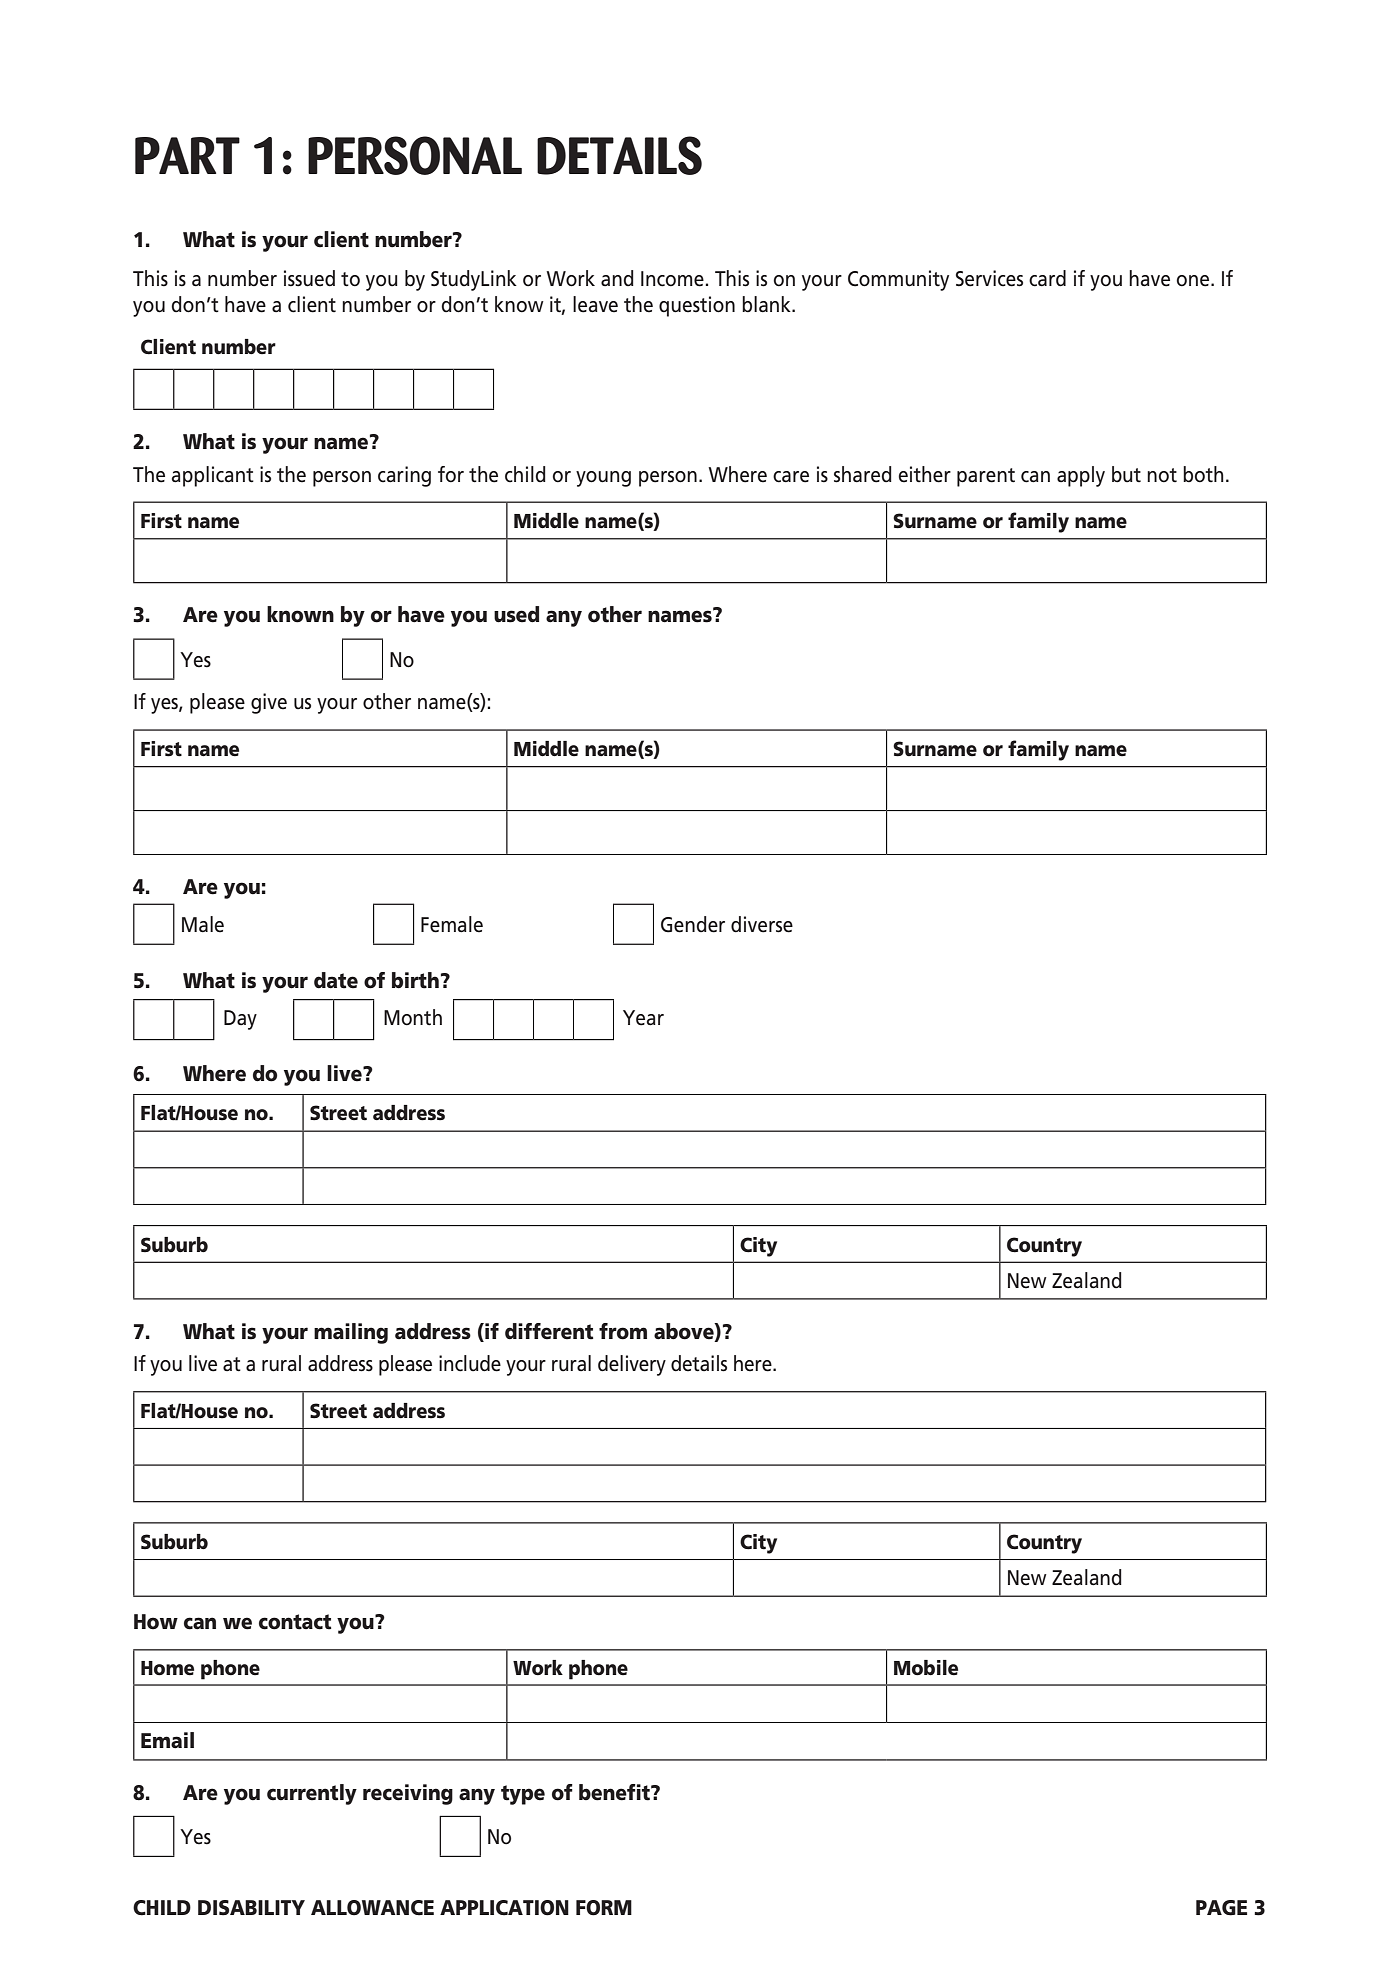 The width and height of the document is (1399, 1979). I want to click on Gender, so click(693, 924).
